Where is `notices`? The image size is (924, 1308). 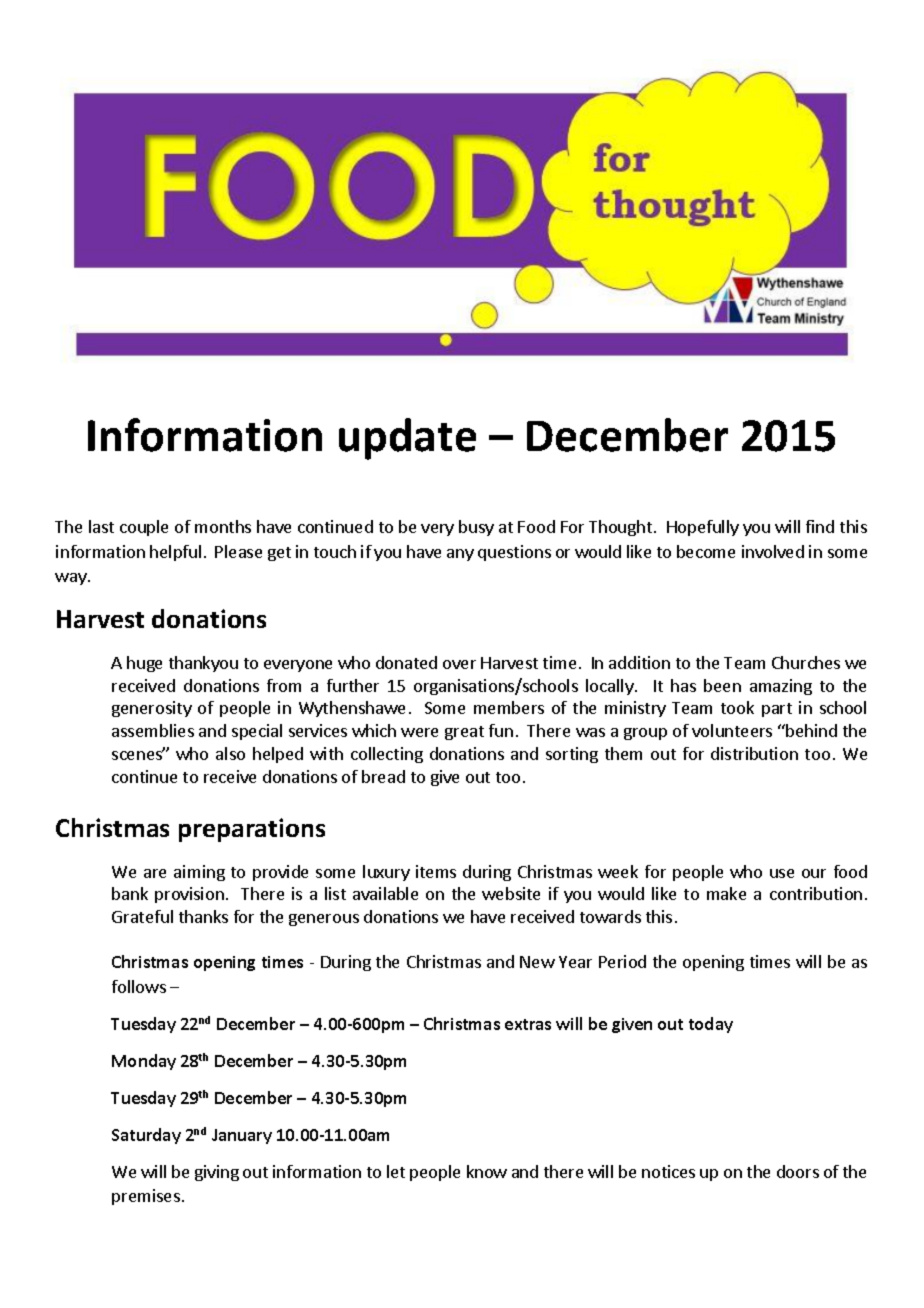
notices is located at coordinates (668, 1171).
